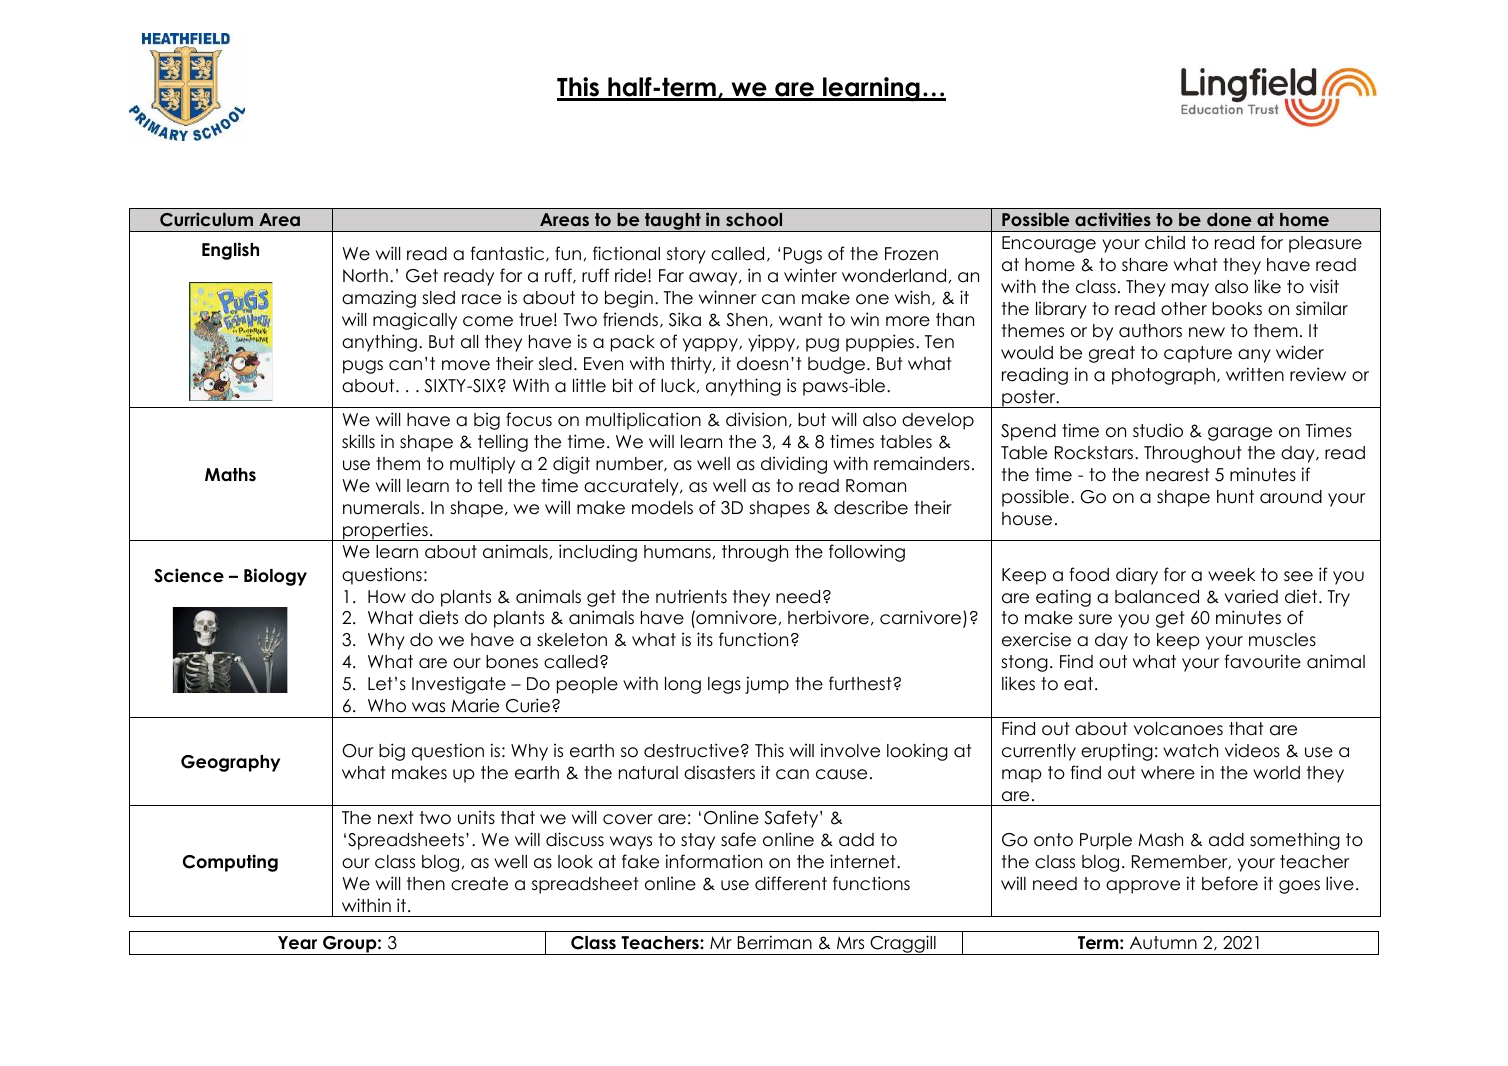 Image resolution: width=1508 pixels, height=1066 pixels. Describe the element at coordinates (1231, 575) in the document. I see `week` at that location.
